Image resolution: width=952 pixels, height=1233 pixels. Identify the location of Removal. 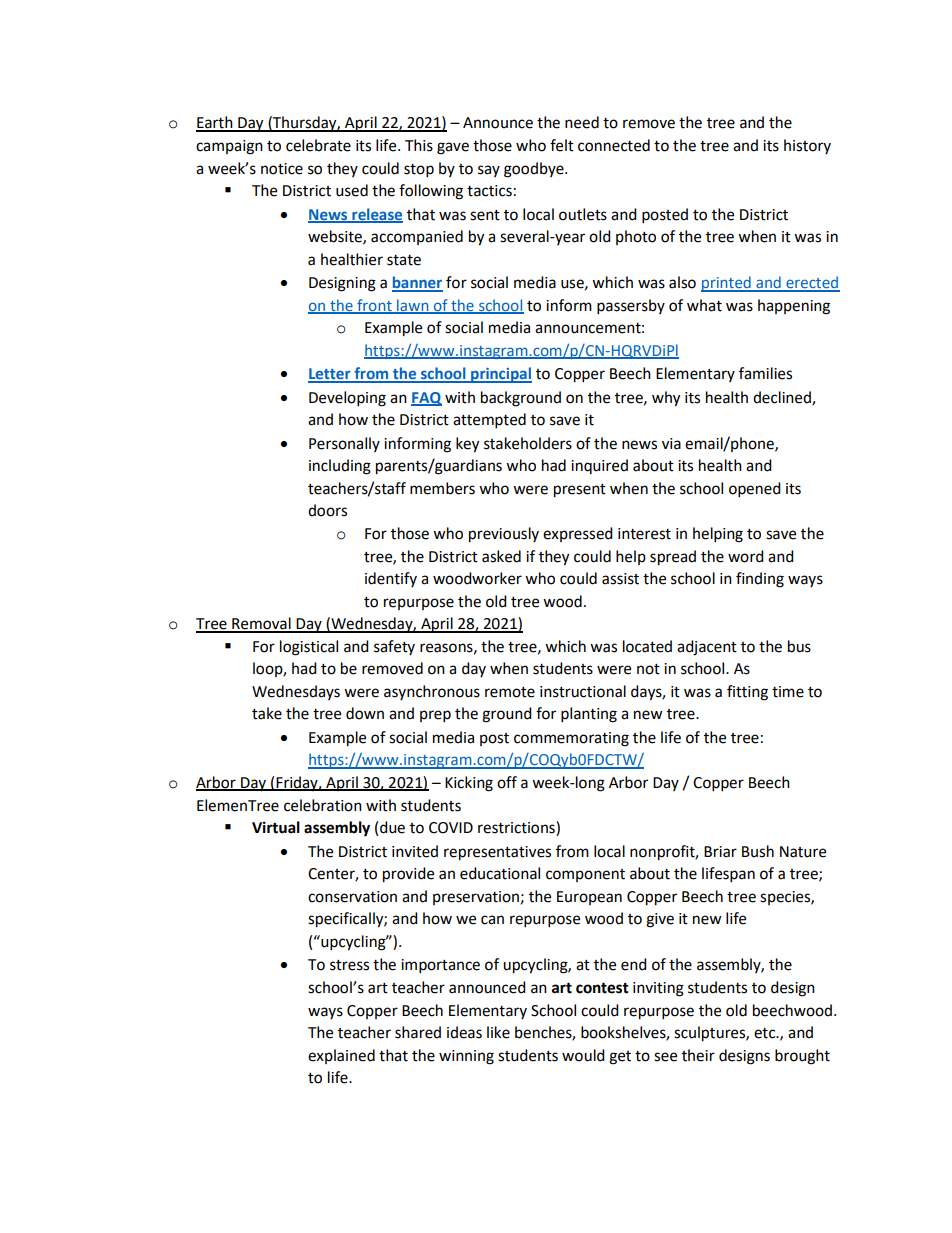
(261, 624).
